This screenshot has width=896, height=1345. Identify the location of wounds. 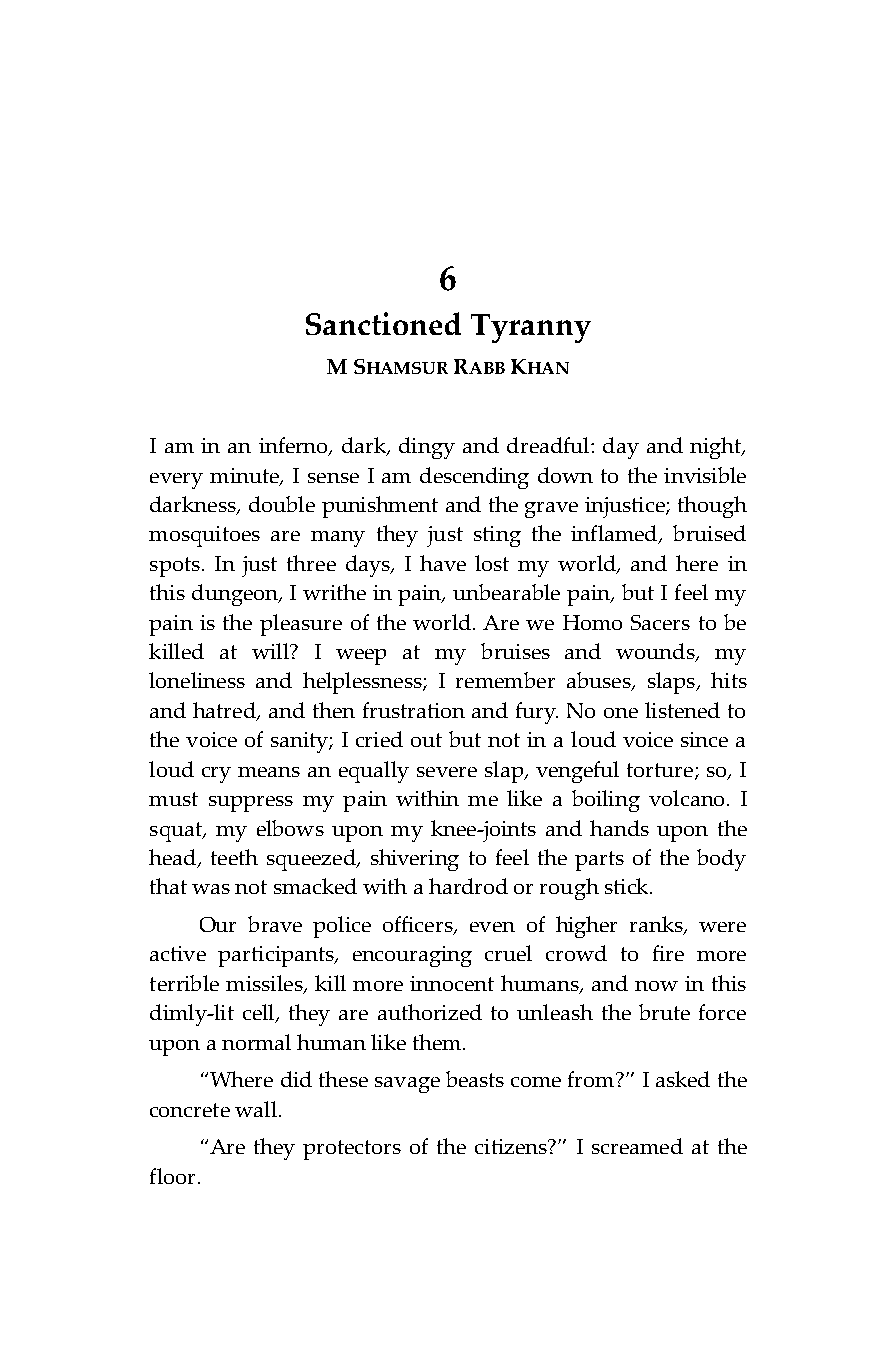
(656, 652).
